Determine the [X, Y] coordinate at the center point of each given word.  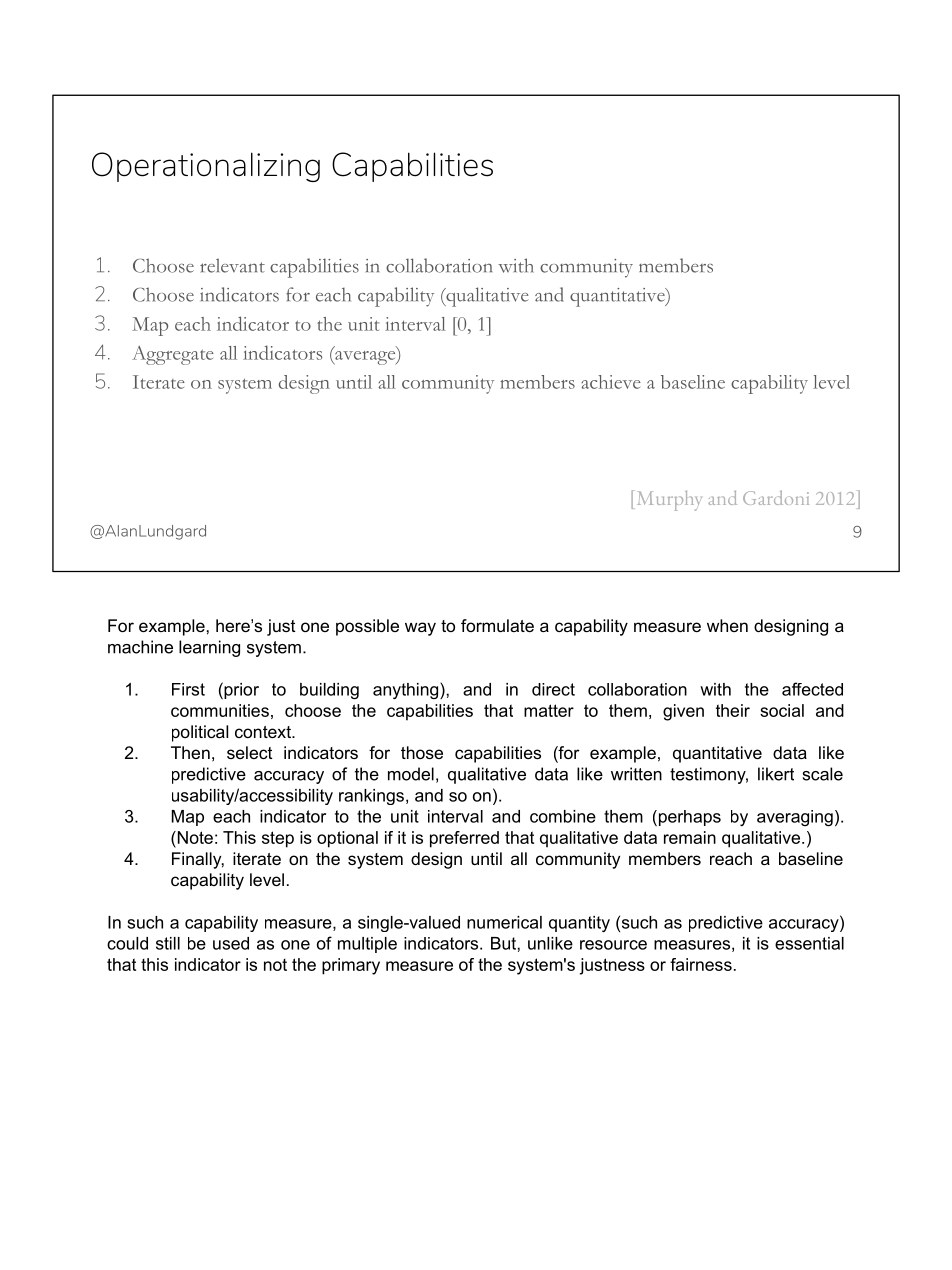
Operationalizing [206, 167]
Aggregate [173, 355]
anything [407, 690]
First [188, 689]
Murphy [669, 501]
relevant [232, 265]
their [733, 710]
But [503, 943]
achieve [611, 382]
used [231, 943]
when [727, 625]
